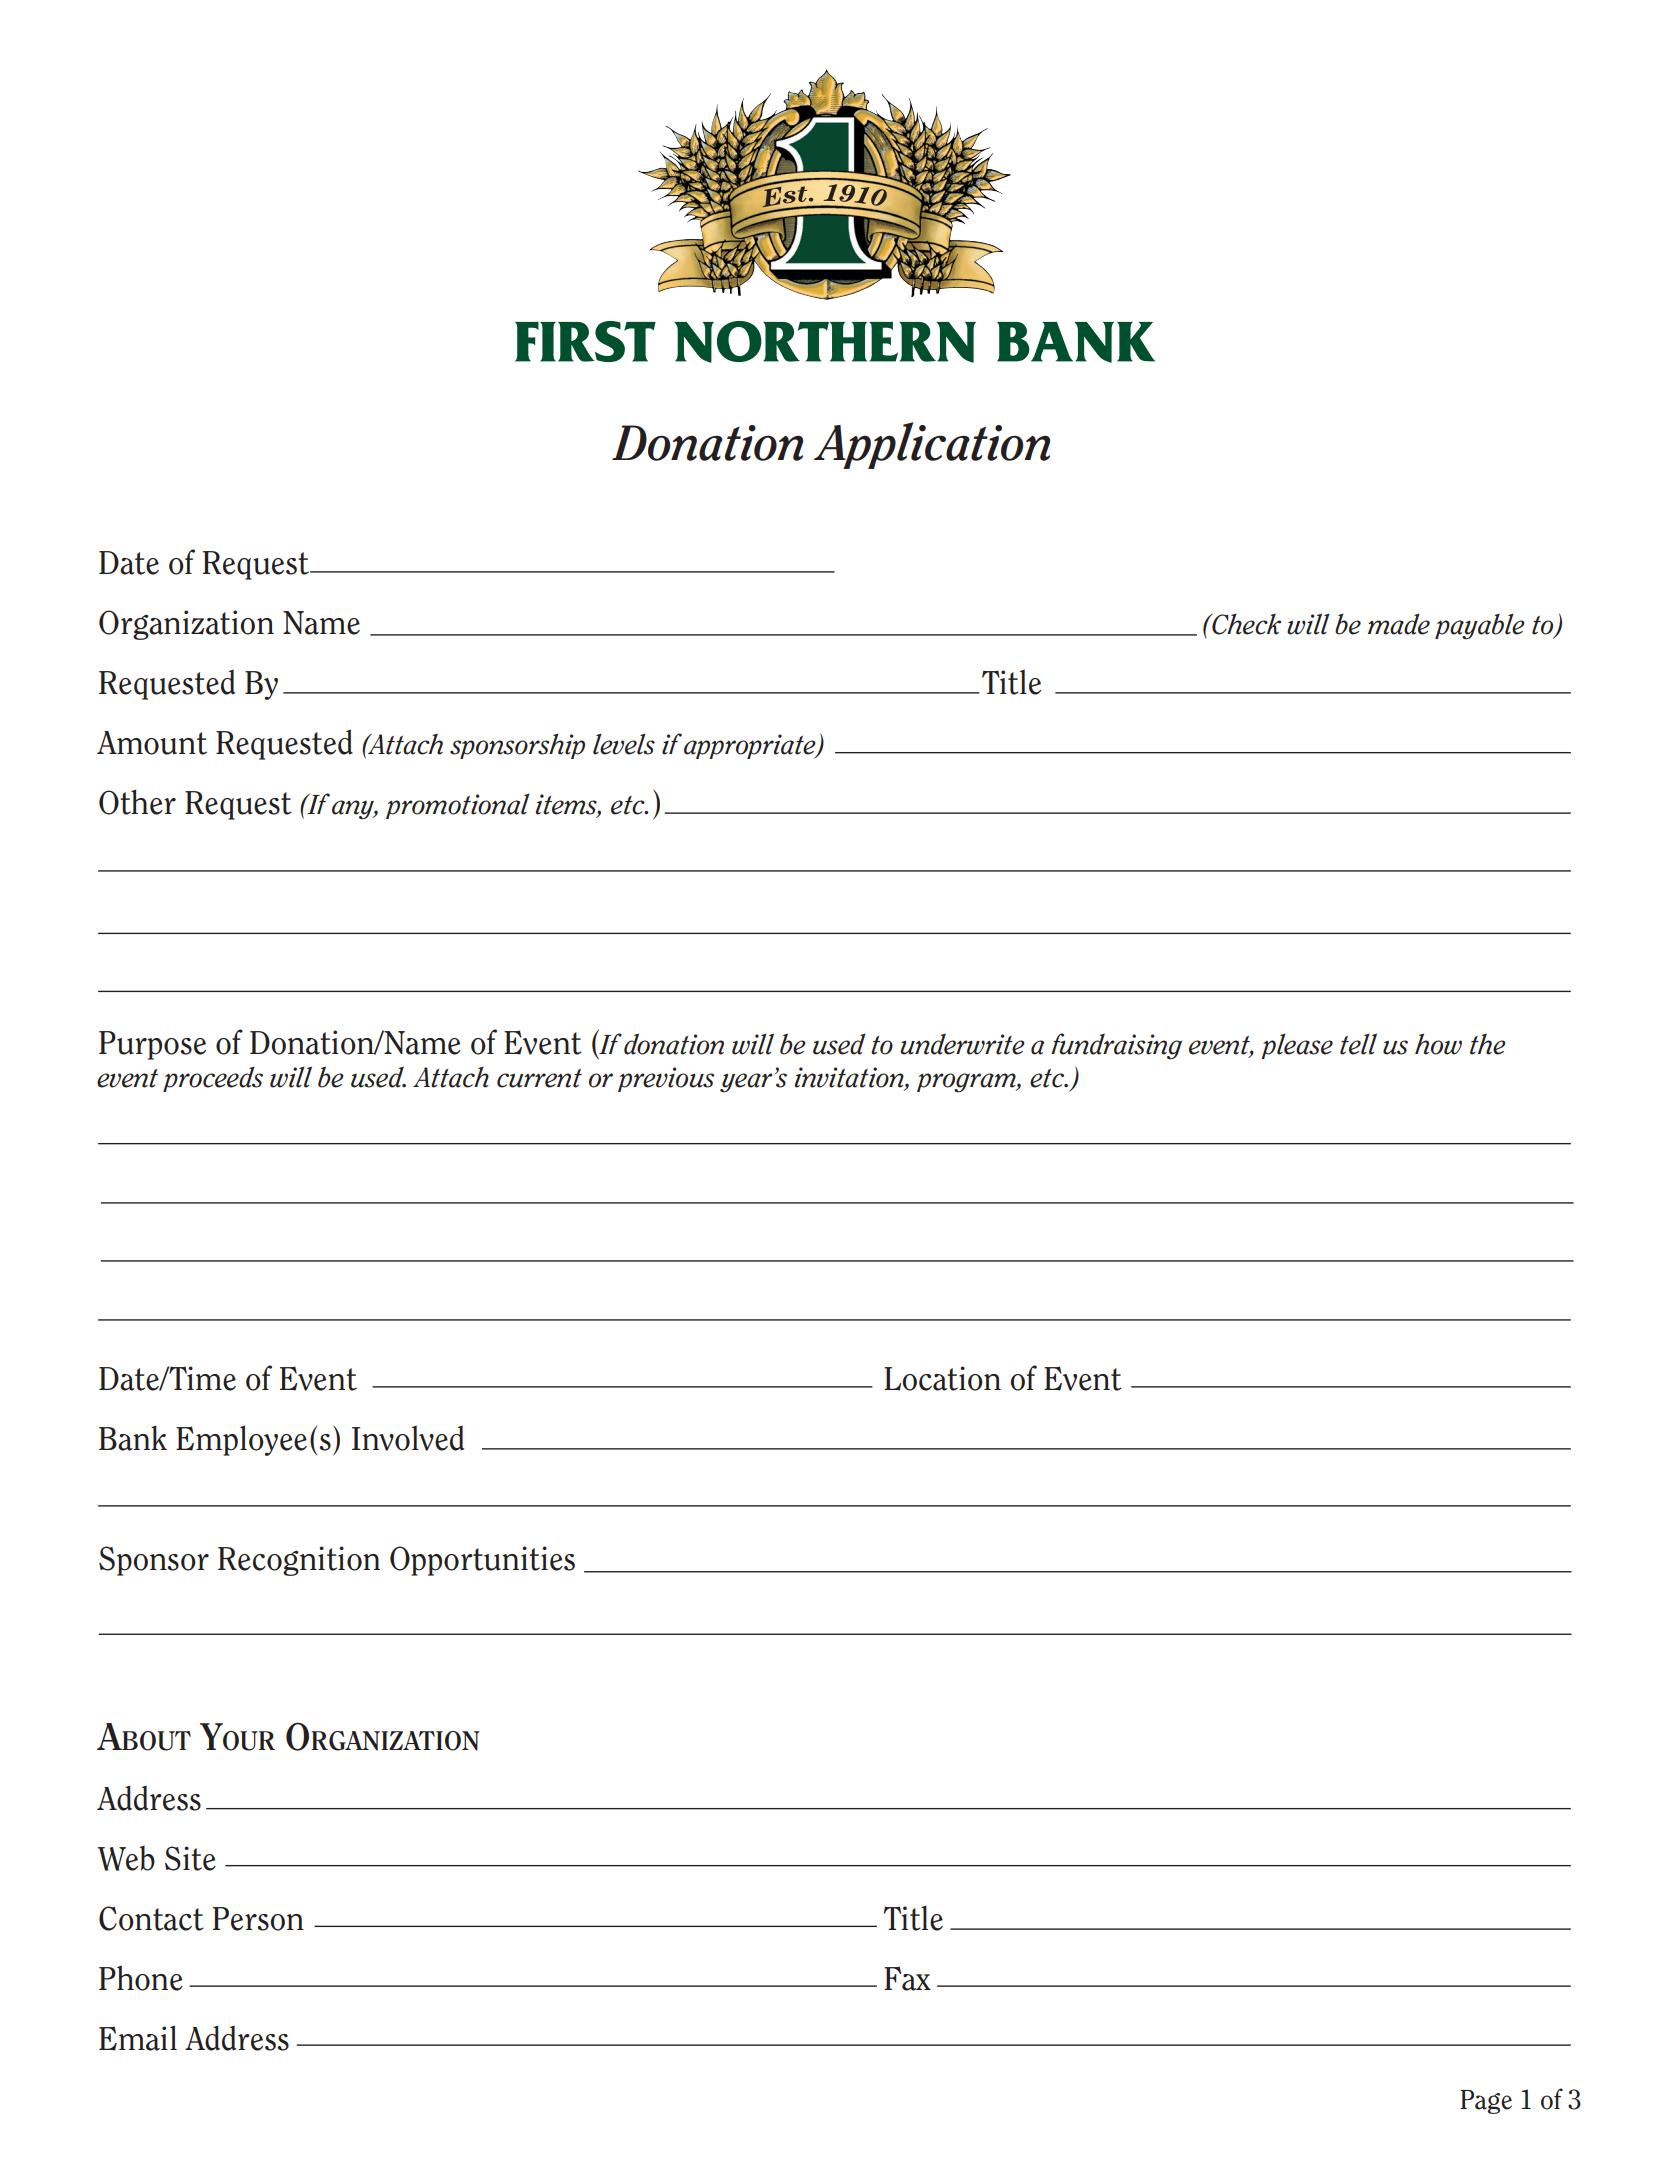 Image resolution: width=1669 pixels, height=2160 pixels. What do you see at coordinates (825, 342) in the page?
I see `NORTHERN` at bounding box center [825, 342].
